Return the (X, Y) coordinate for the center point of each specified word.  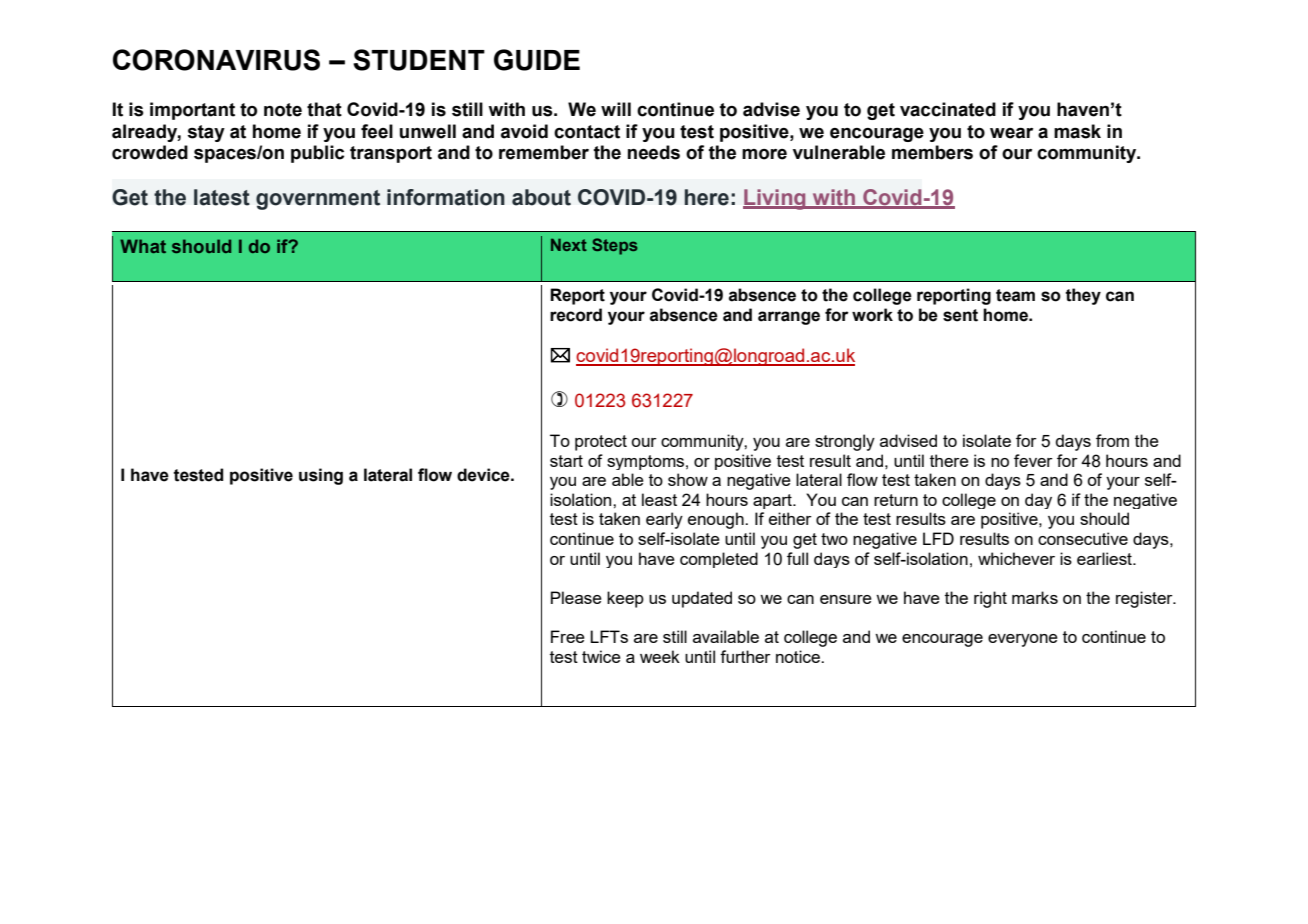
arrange (789, 318)
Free (568, 636)
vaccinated (948, 109)
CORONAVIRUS (216, 60)
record (576, 315)
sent (960, 315)
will (616, 109)
